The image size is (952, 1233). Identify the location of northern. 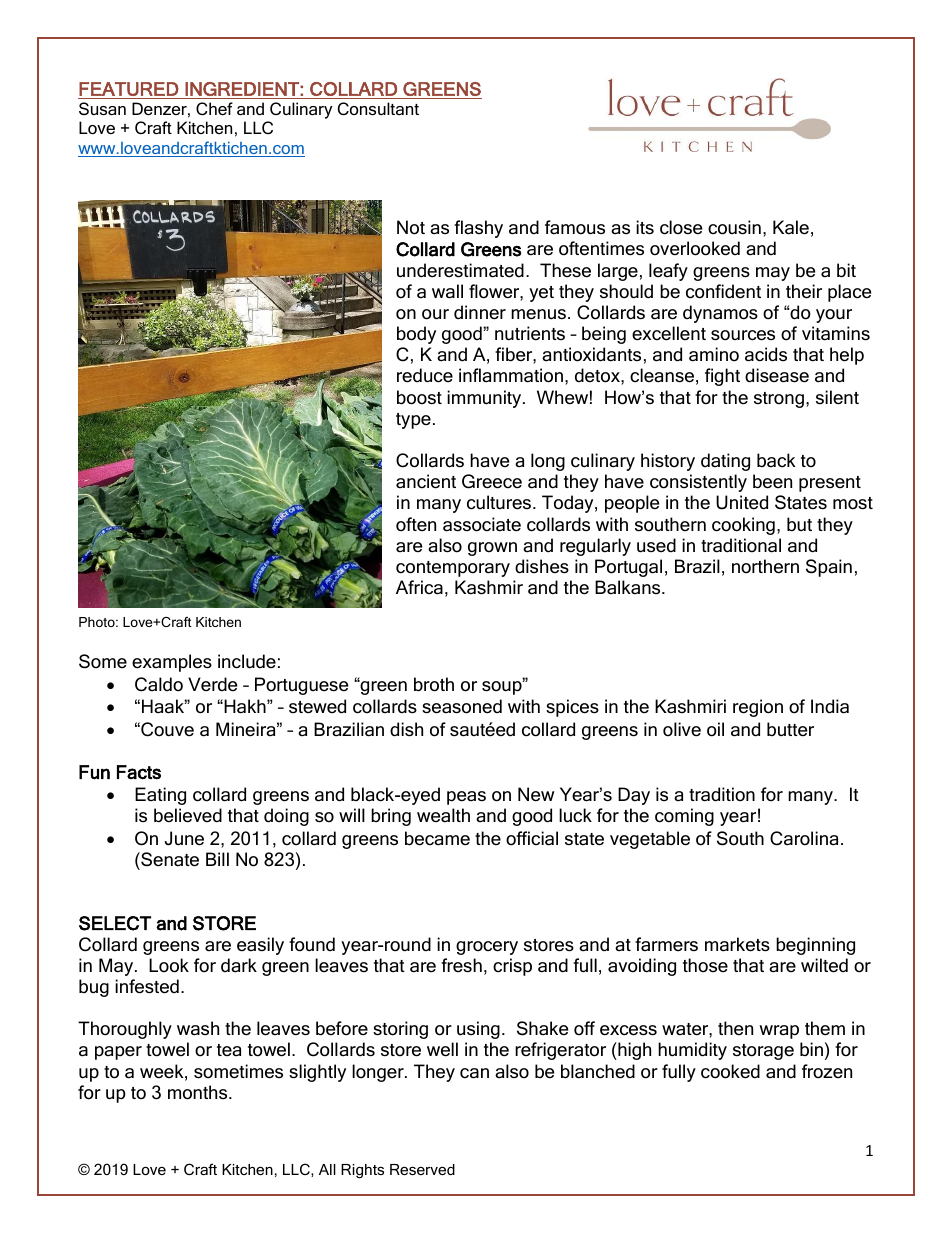
(765, 566).
